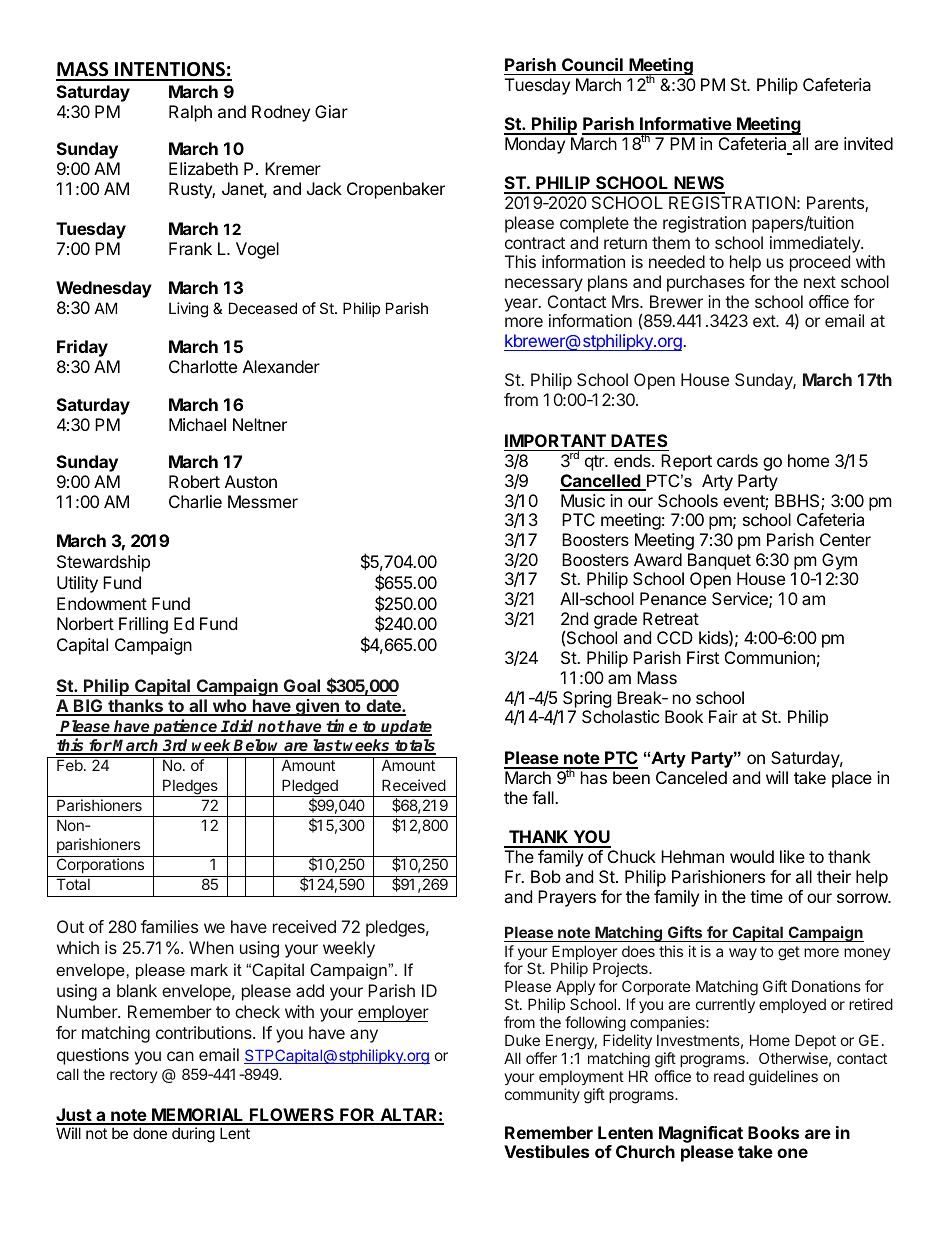 This image has width=952, height=1233. I want to click on Endowment, so click(102, 603).
